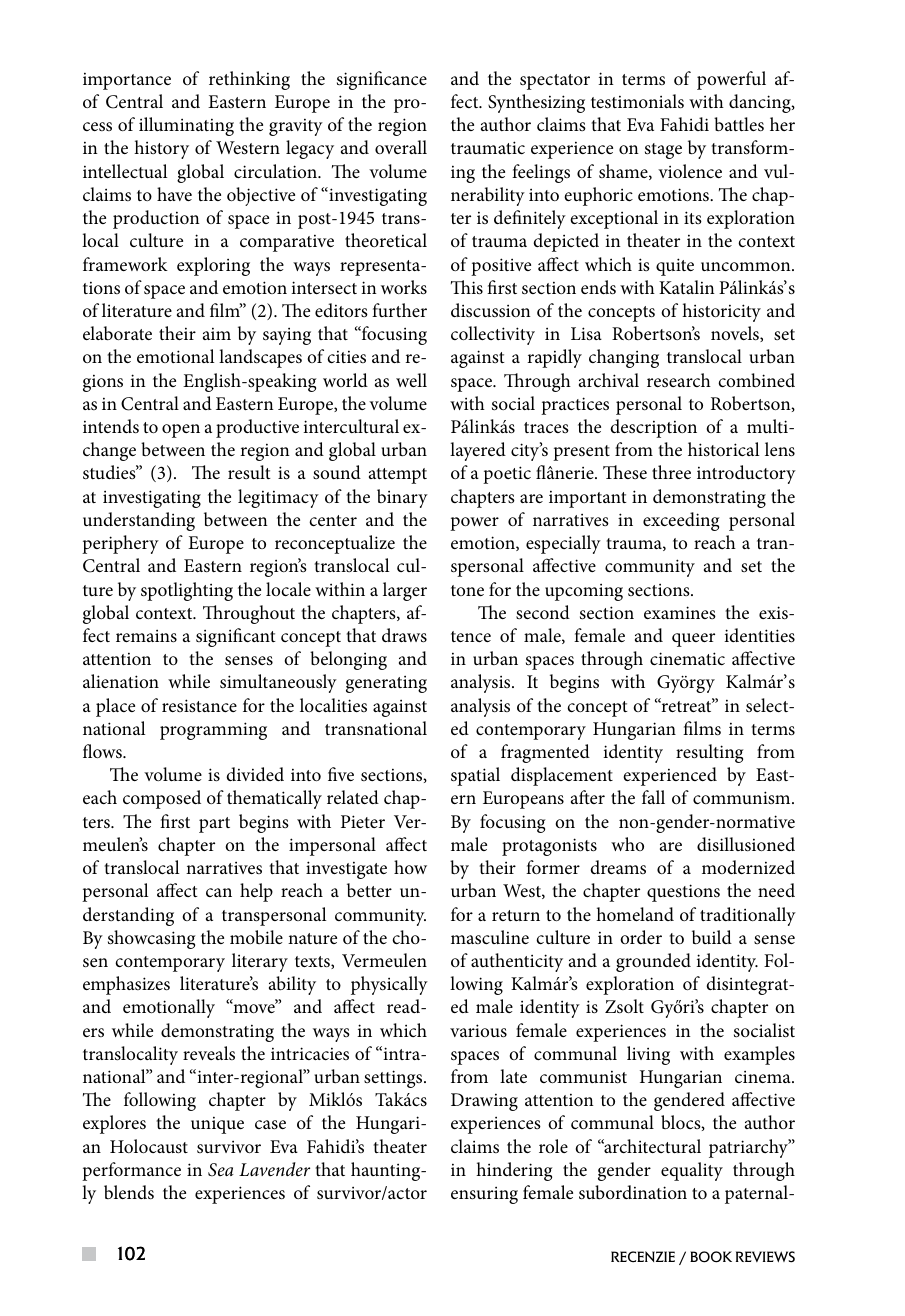 This screenshot has height=1316, width=905. I want to click on battles, so click(739, 124).
